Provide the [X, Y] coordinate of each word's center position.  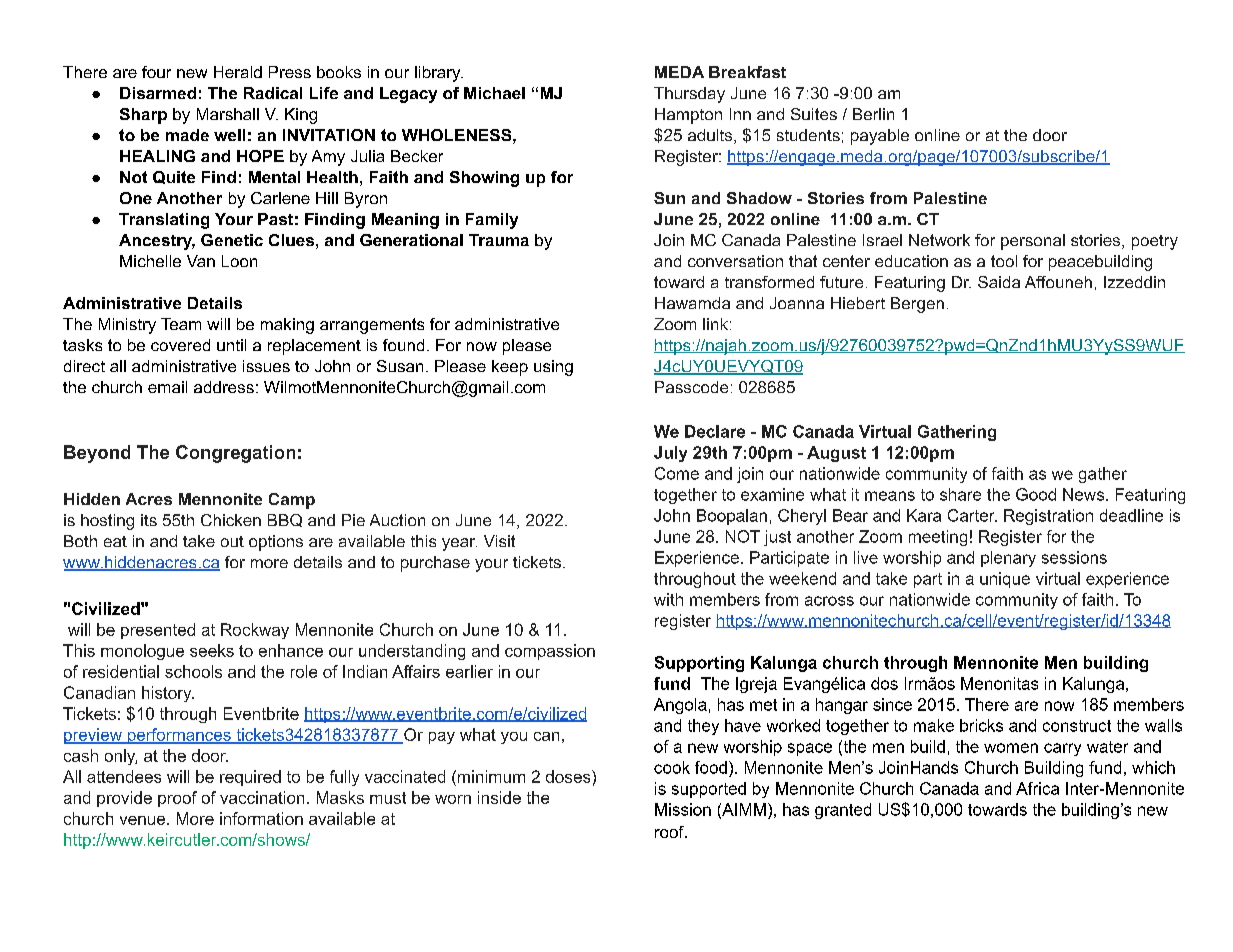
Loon [239, 261]
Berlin [873, 114]
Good [1036, 494]
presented [158, 631]
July [670, 454]
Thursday [689, 95]
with [668, 599]
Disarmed [158, 93]
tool [1004, 261]
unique [1005, 580]
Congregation [235, 454]
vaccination [262, 797]
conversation [735, 261]
